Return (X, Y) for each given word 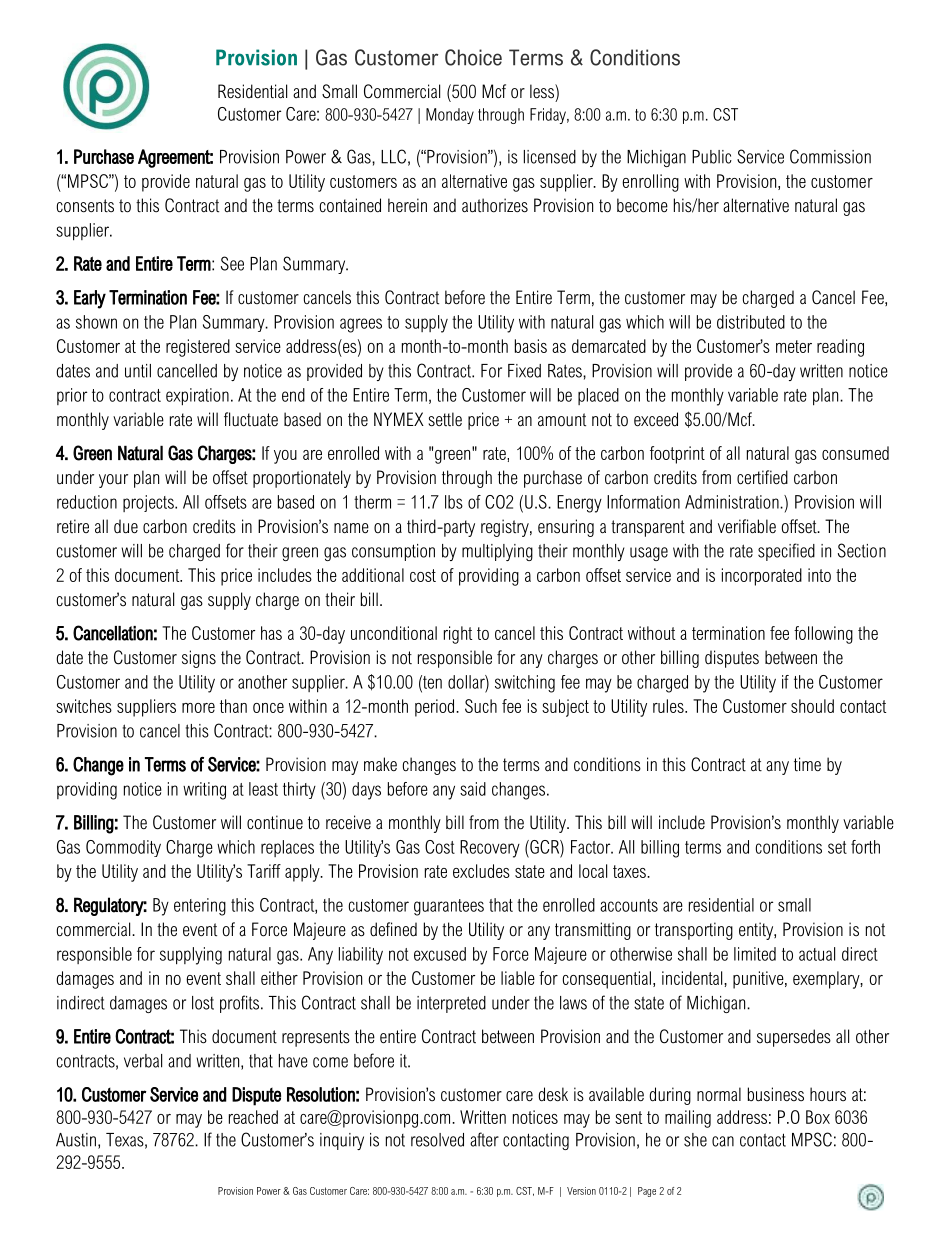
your (113, 481)
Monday (450, 116)
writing (204, 791)
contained (350, 205)
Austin (76, 1140)
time (807, 764)
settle (445, 419)
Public (712, 157)
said (473, 789)
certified (762, 477)
